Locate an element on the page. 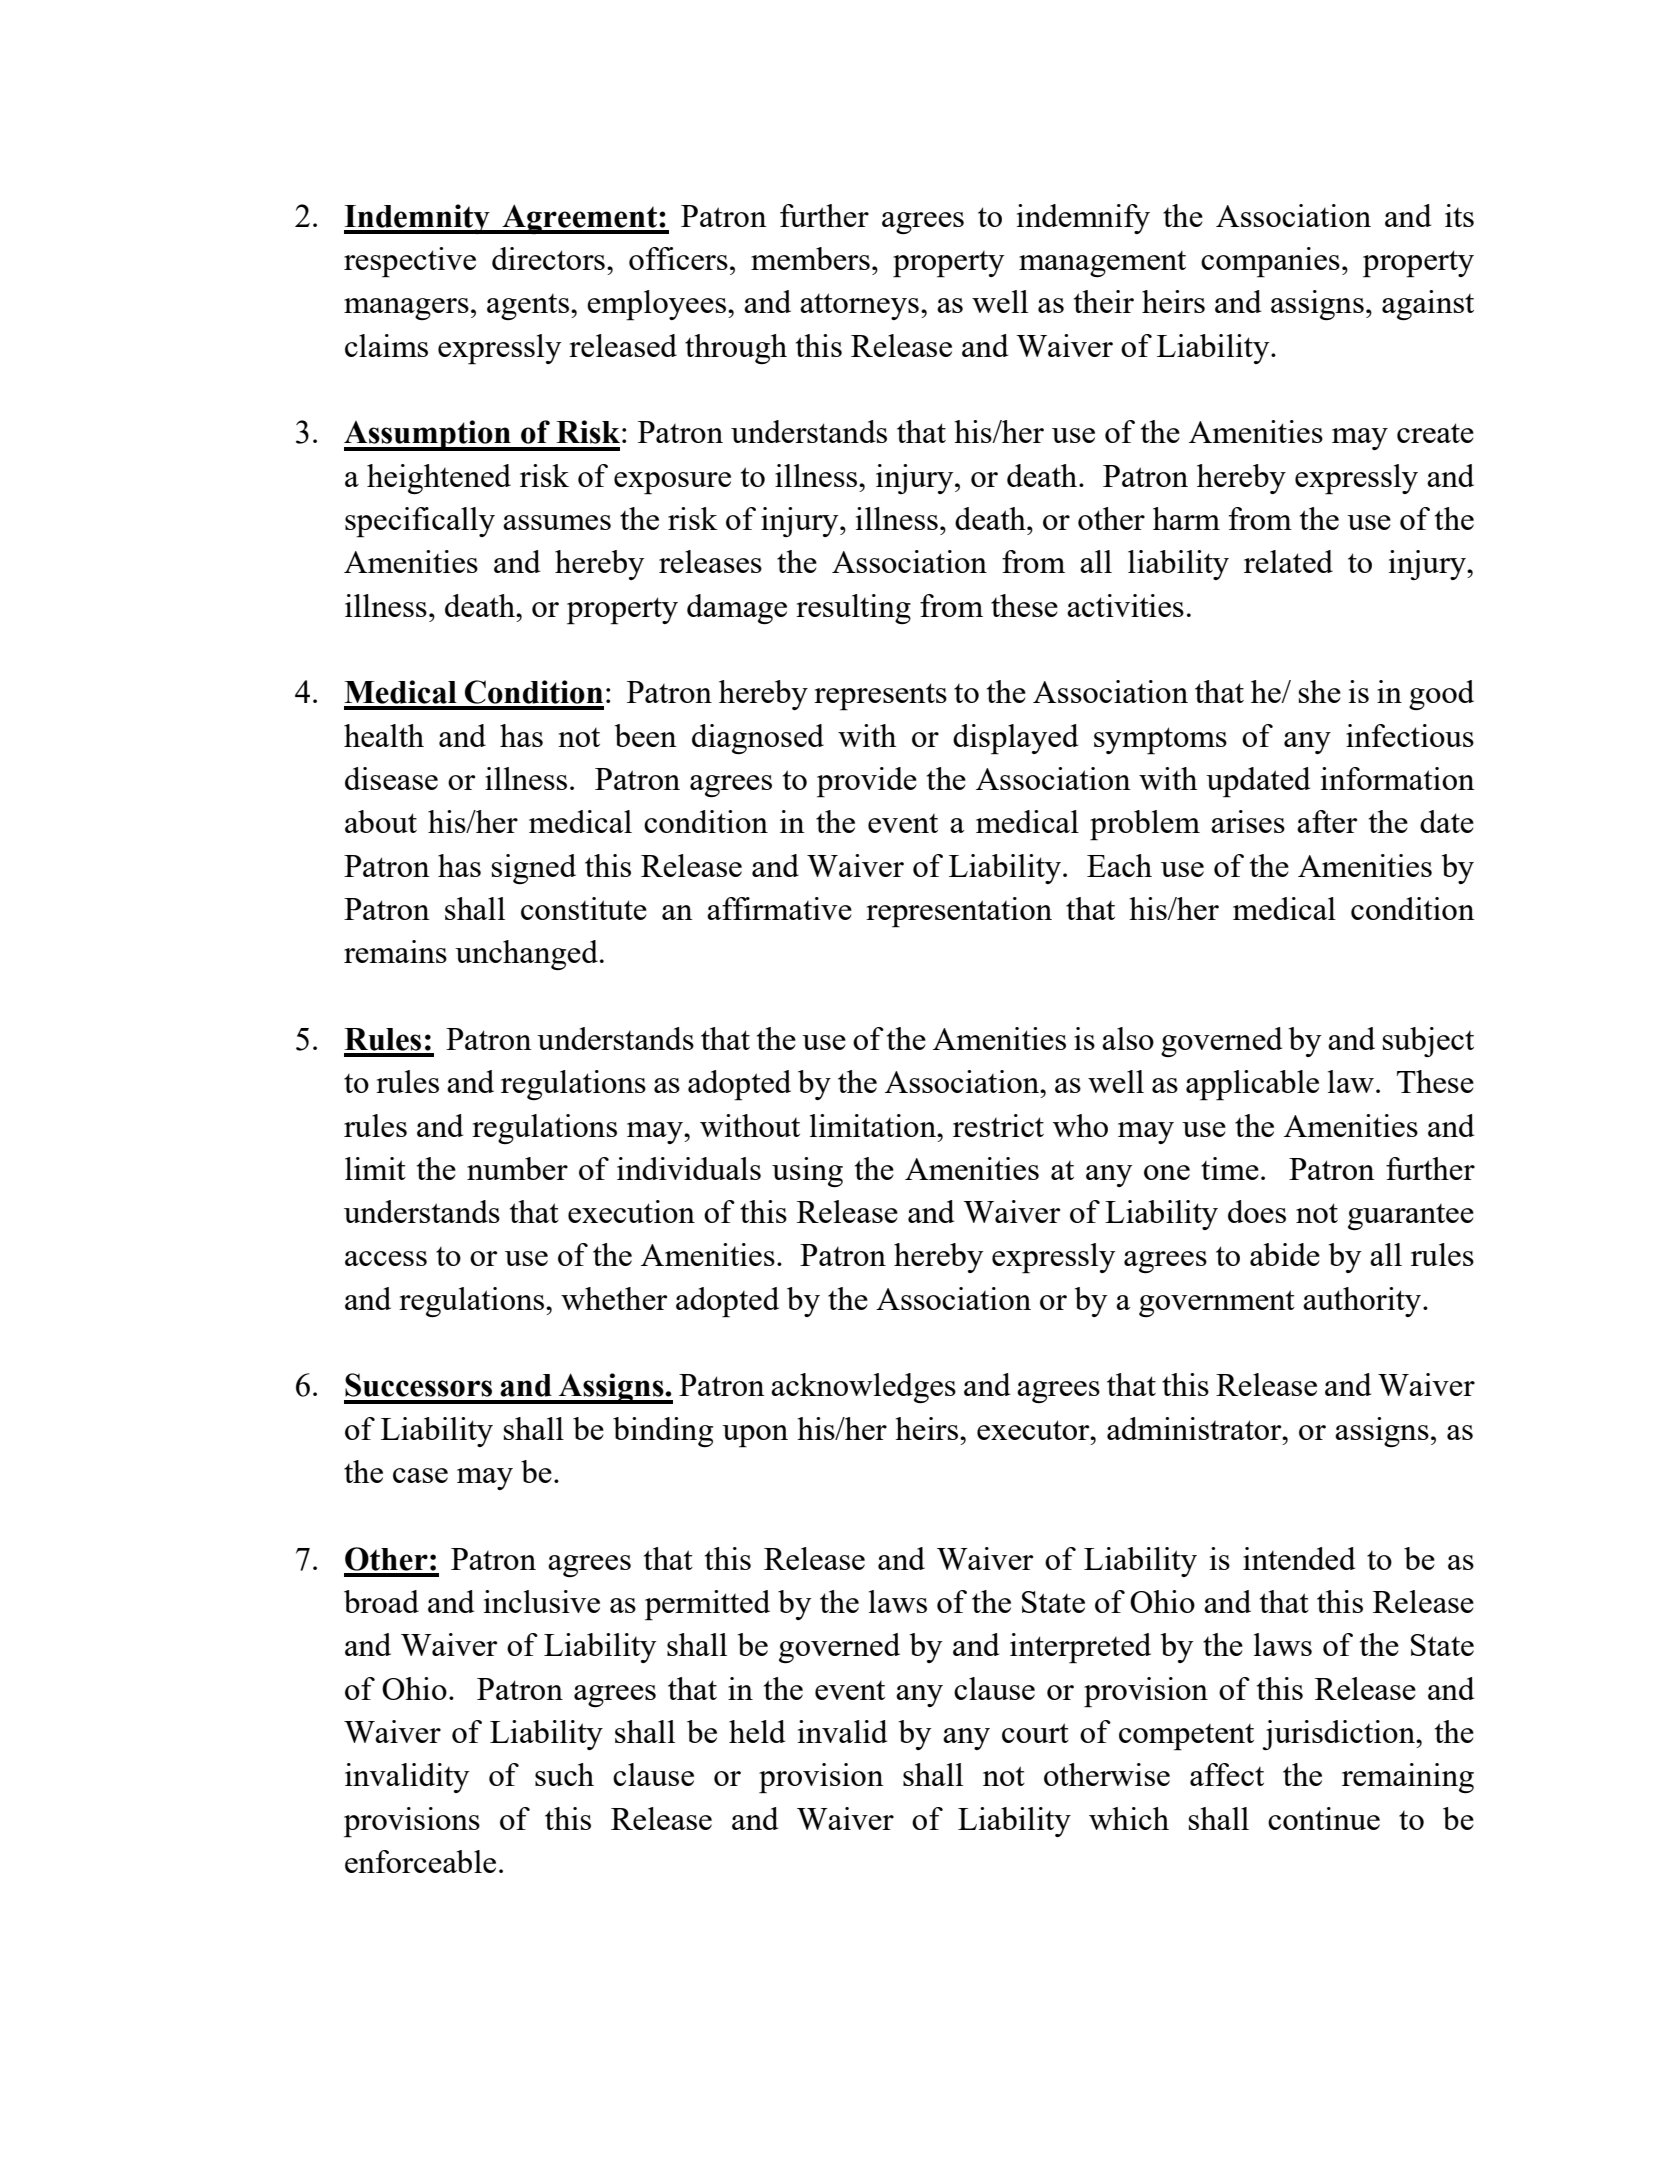 The width and height of the image is (1671, 2162). attorneys is located at coordinates (859, 306).
